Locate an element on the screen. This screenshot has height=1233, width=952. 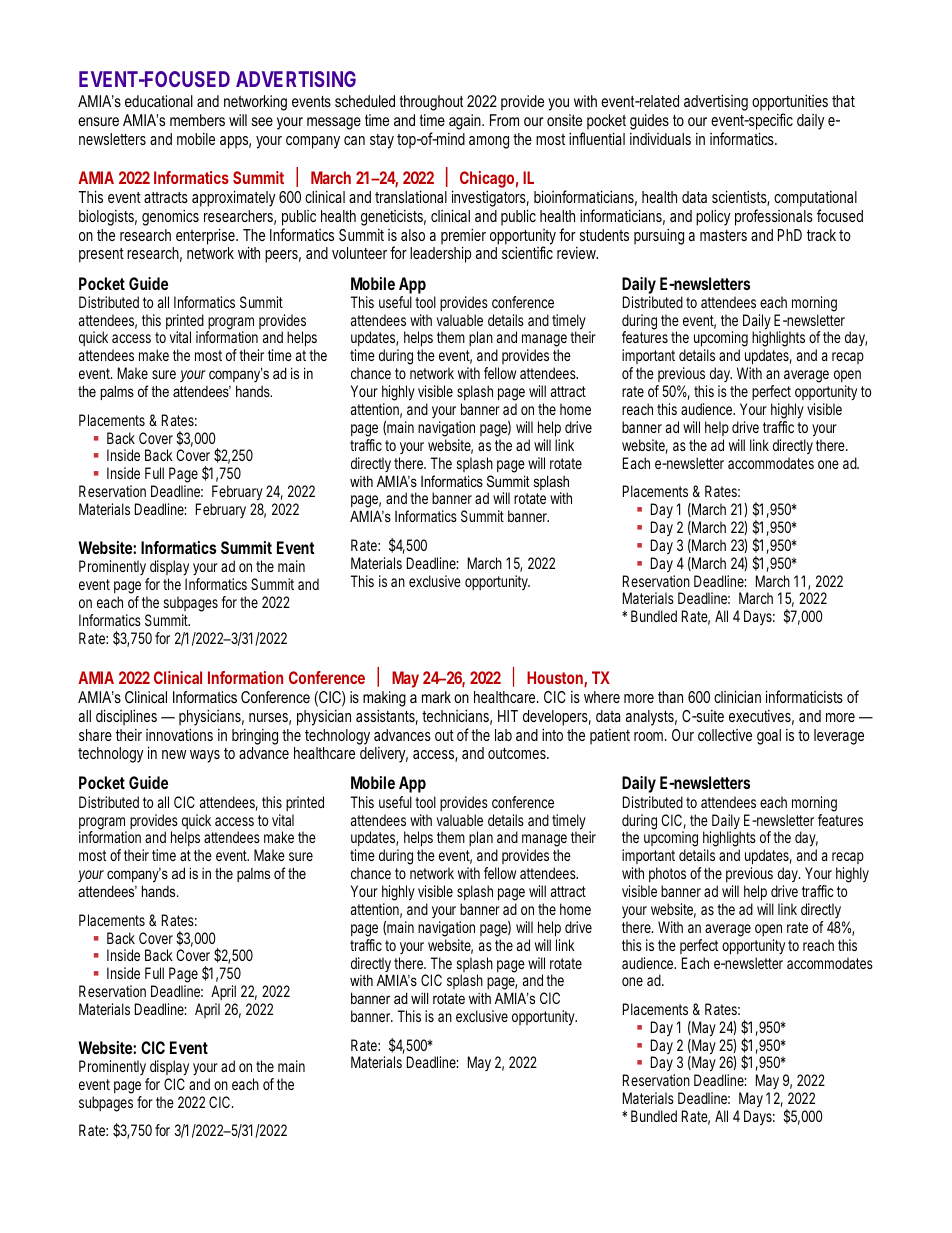
again is located at coordinates (466, 122).
